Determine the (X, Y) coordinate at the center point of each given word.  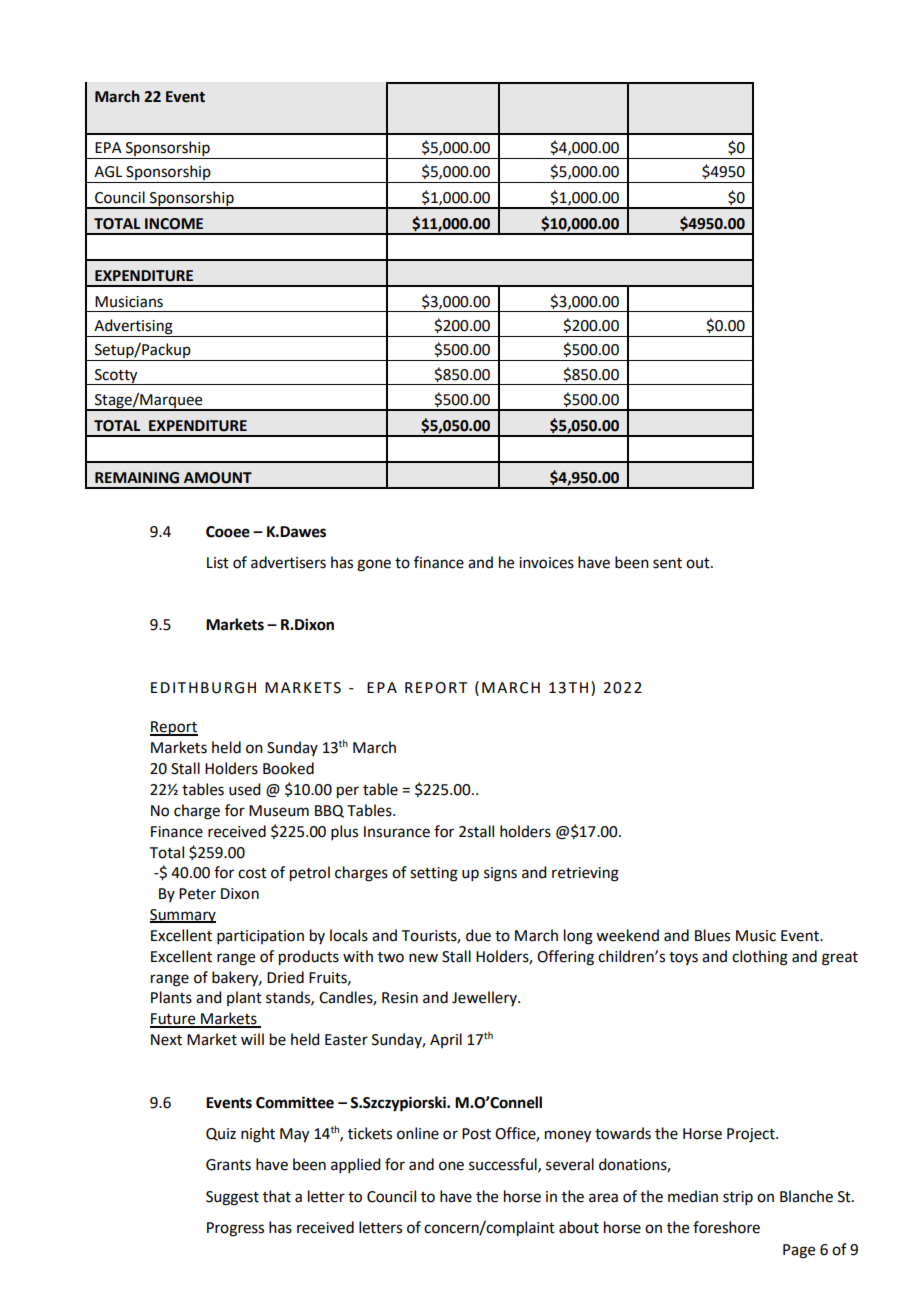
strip (738, 1198)
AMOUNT (218, 478)
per (348, 792)
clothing (760, 958)
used (244, 789)
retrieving (585, 874)
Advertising (133, 328)
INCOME (174, 224)
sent (667, 563)
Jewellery (485, 998)
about (579, 1227)
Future (174, 1020)
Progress (235, 1229)
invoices (546, 563)
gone (374, 565)
